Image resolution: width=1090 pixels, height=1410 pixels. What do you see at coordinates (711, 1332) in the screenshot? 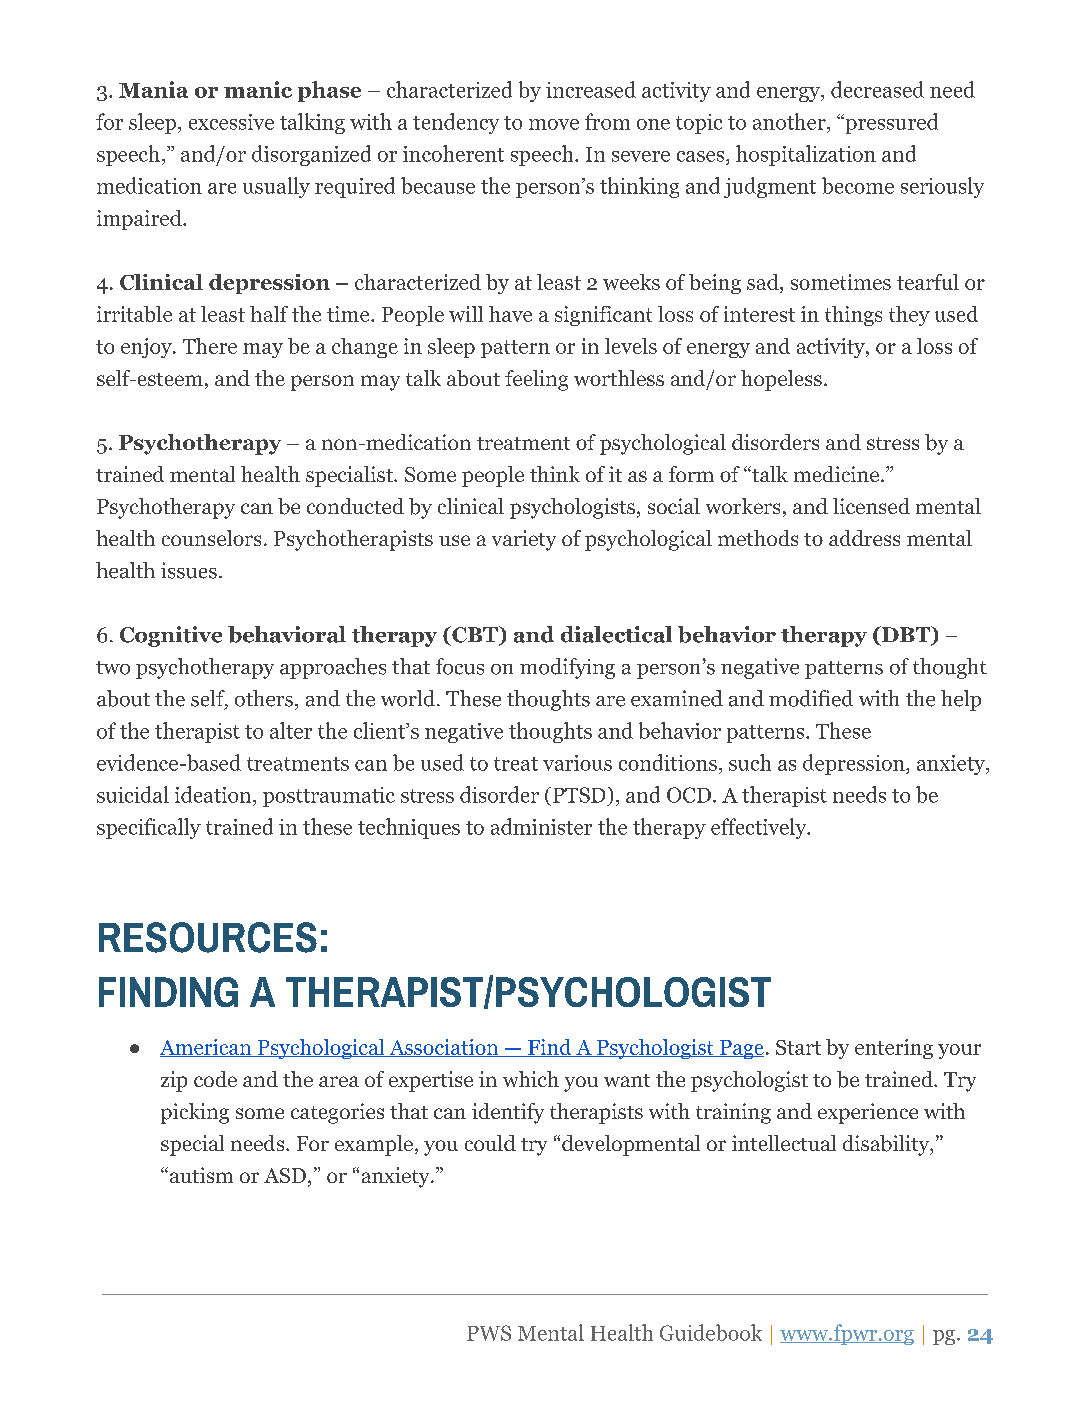
I see `Guidebook` at bounding box center [711, 1332].
